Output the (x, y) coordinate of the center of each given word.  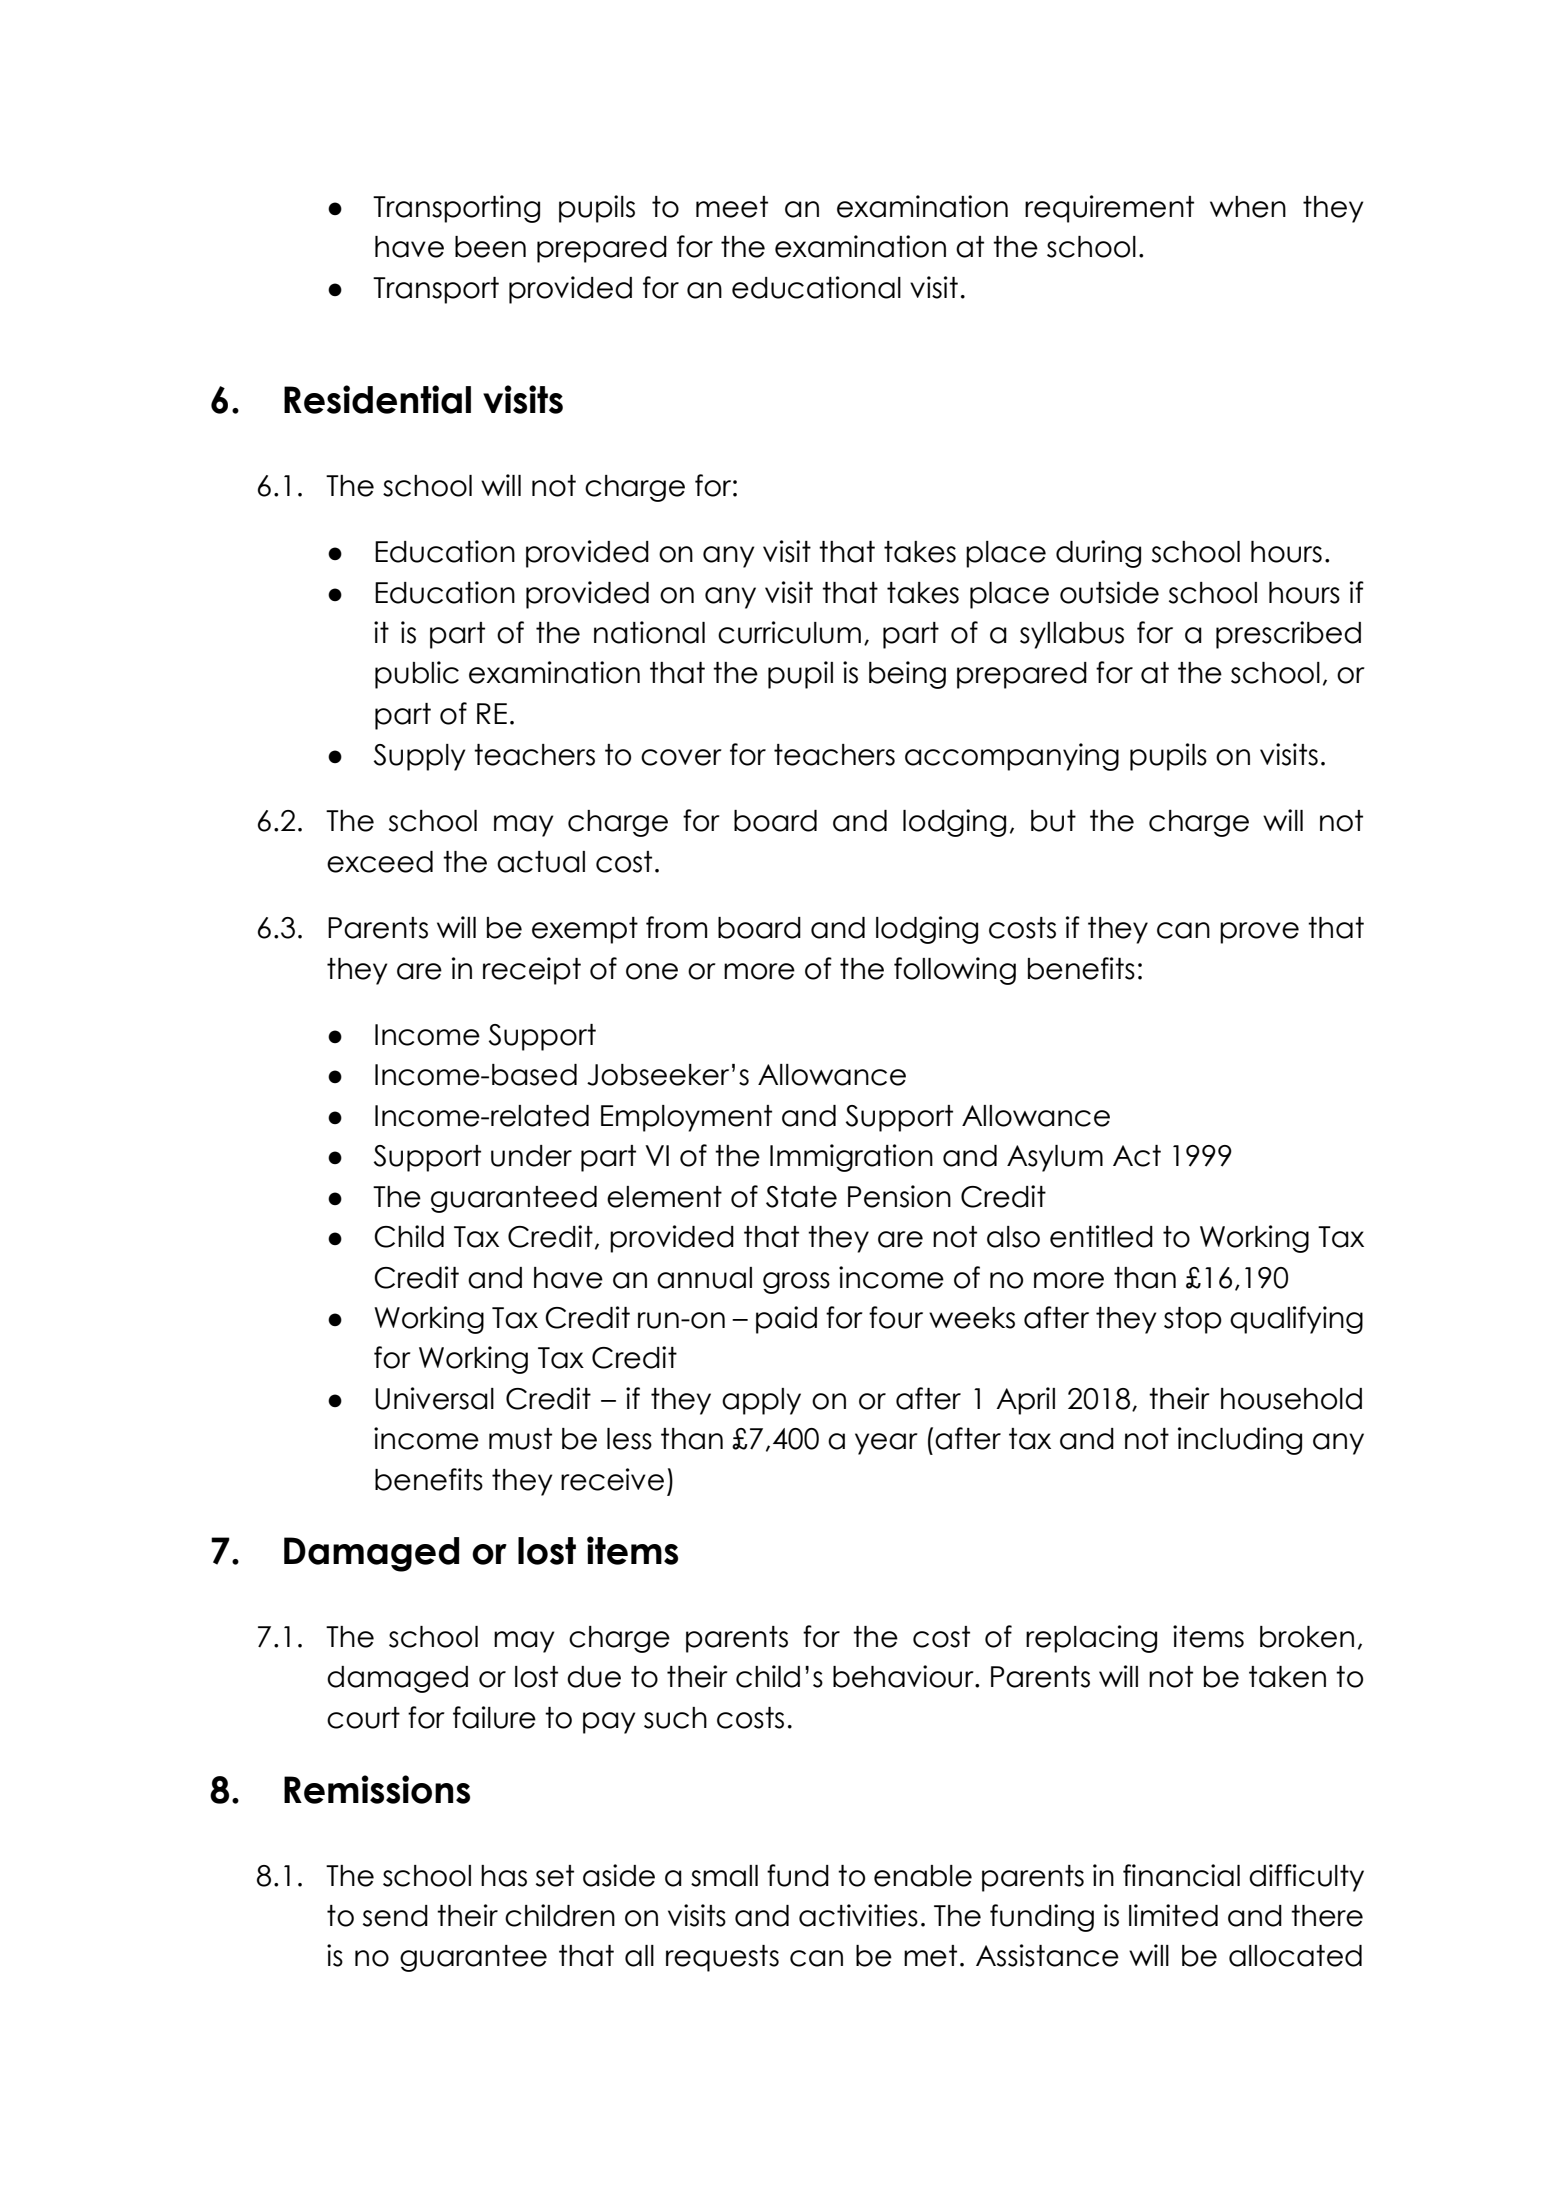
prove (1259, 933)
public (417, 675)
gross (796, 1283)
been (490, 247)
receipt (532, 971)
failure (494, 1717)
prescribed (1288, 635)
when (1248, 207)
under (531, 1156)
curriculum (789, 632)
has (504, 1876)
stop (1193, 1320)
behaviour (904, 1676)
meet (732, 207)
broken (1307, 1637)
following (955, 971)
